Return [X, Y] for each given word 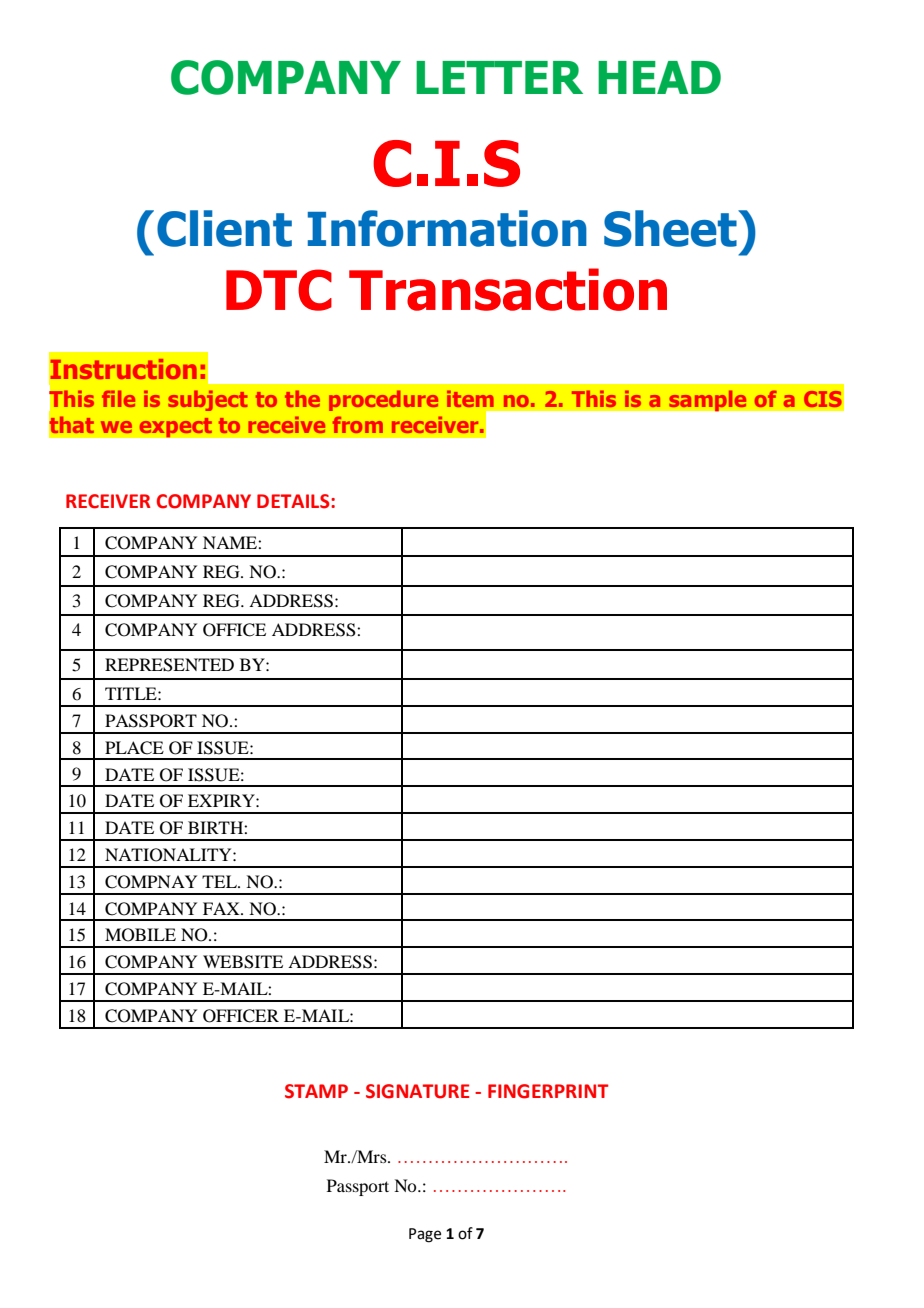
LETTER [499, 77]
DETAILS [294, 501]
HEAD [659, 77]
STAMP [316, 1091]
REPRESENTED [169, 665]
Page [425, 1235]
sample [708, 400]
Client [224, 228]
